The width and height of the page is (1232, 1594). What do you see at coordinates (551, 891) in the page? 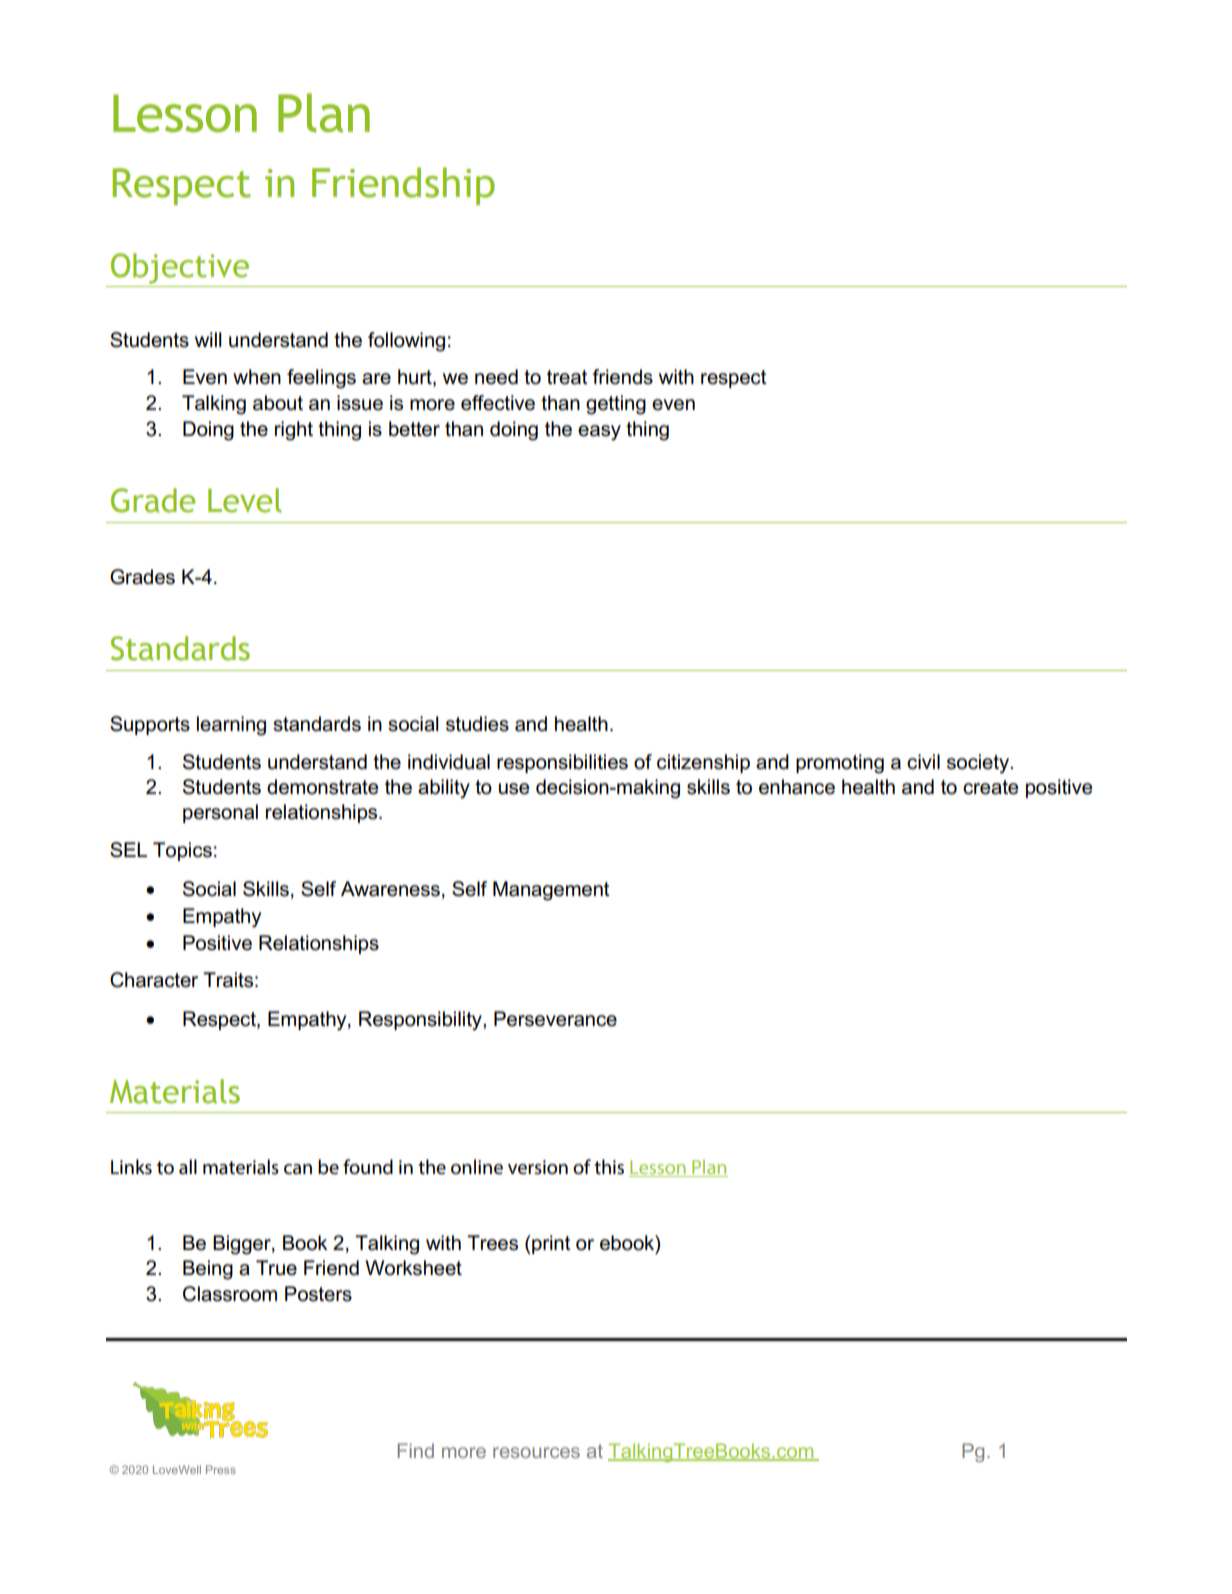
I see `Management` at bounding box center [551, 891].
